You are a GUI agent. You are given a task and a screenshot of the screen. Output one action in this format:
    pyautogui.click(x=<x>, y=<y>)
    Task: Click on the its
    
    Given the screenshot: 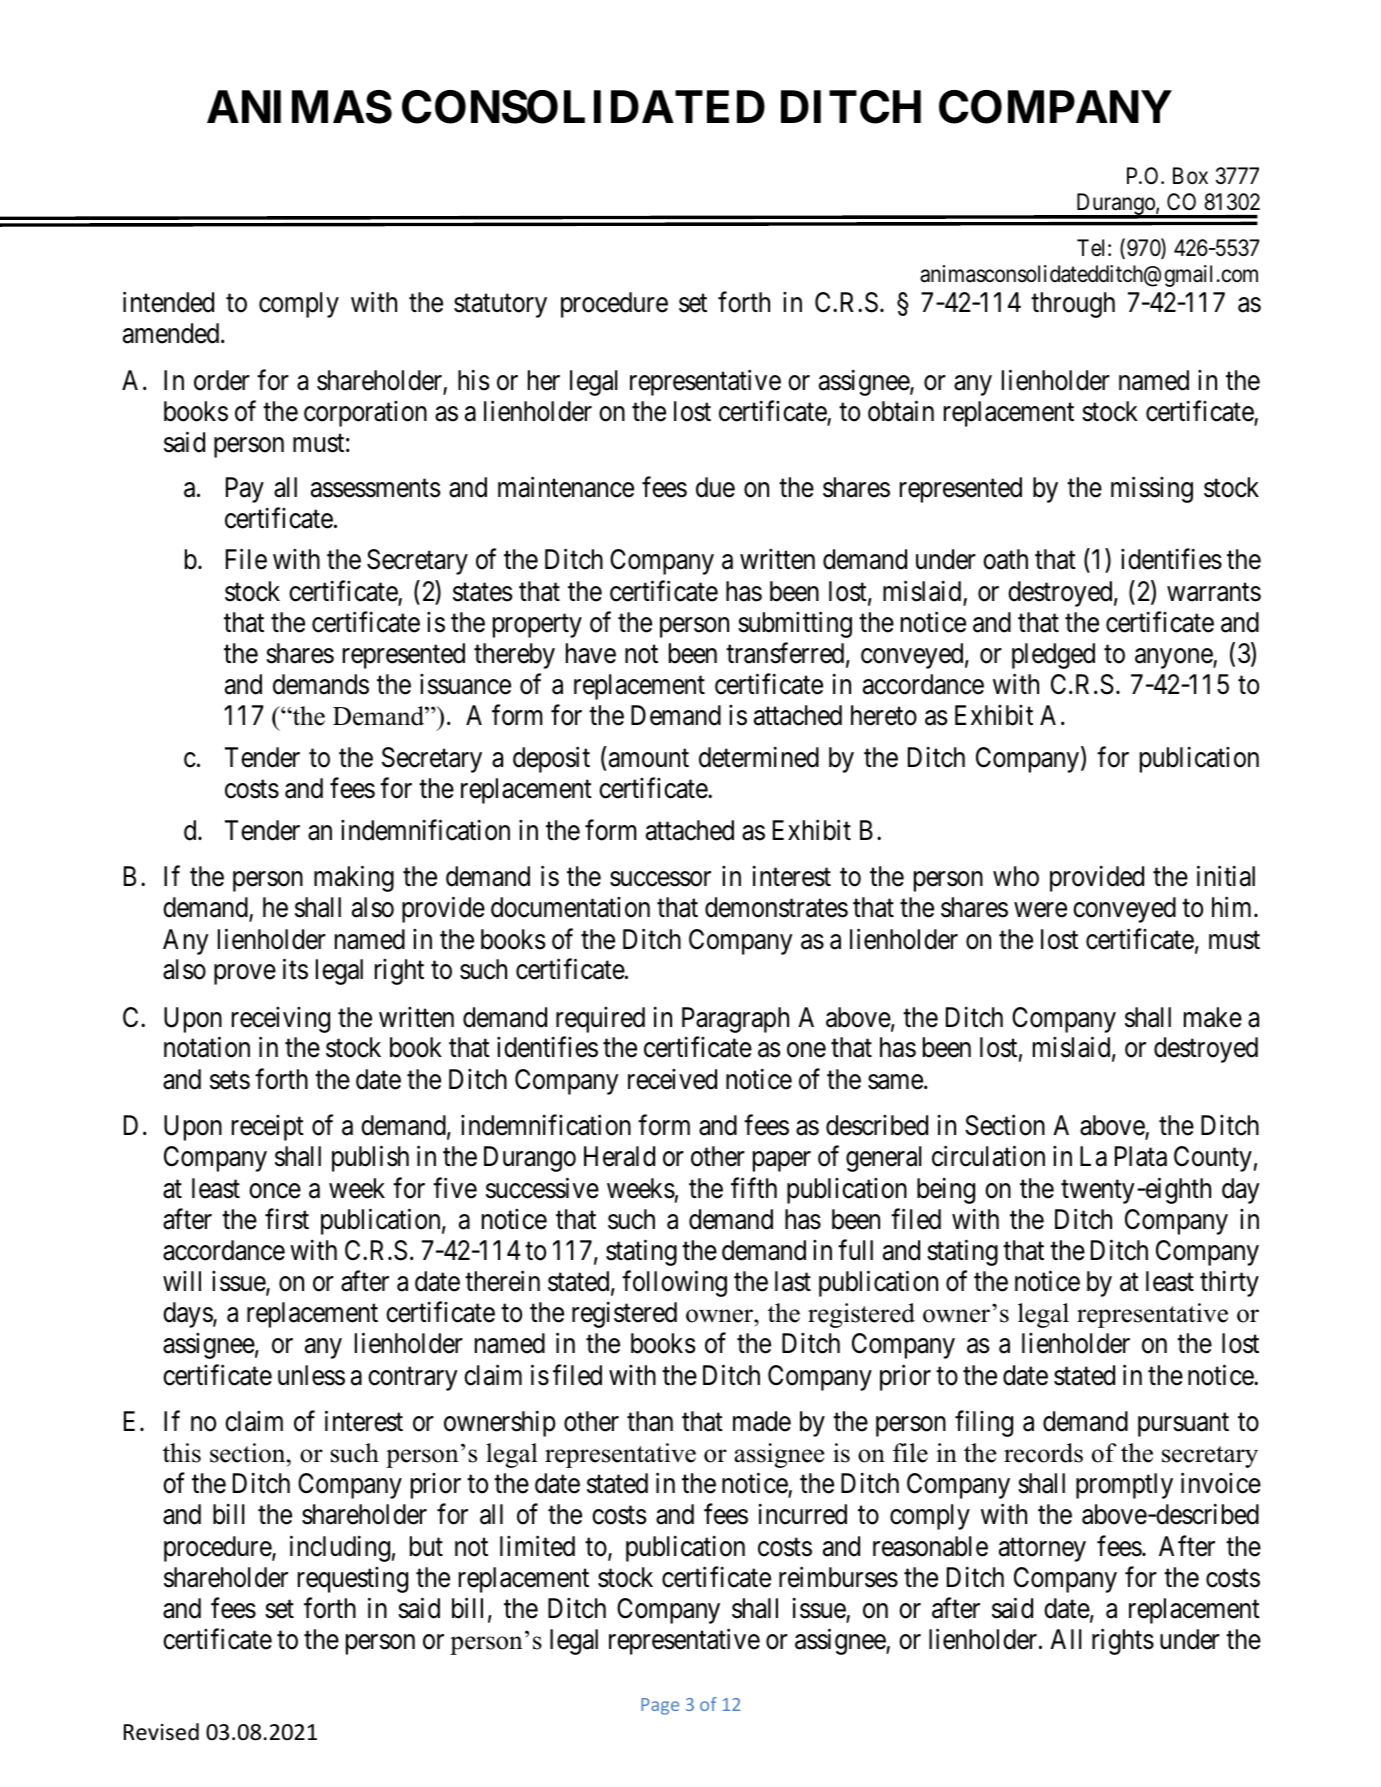 What is the action you would take?
    pyautogui.click(x=295, y=969)
